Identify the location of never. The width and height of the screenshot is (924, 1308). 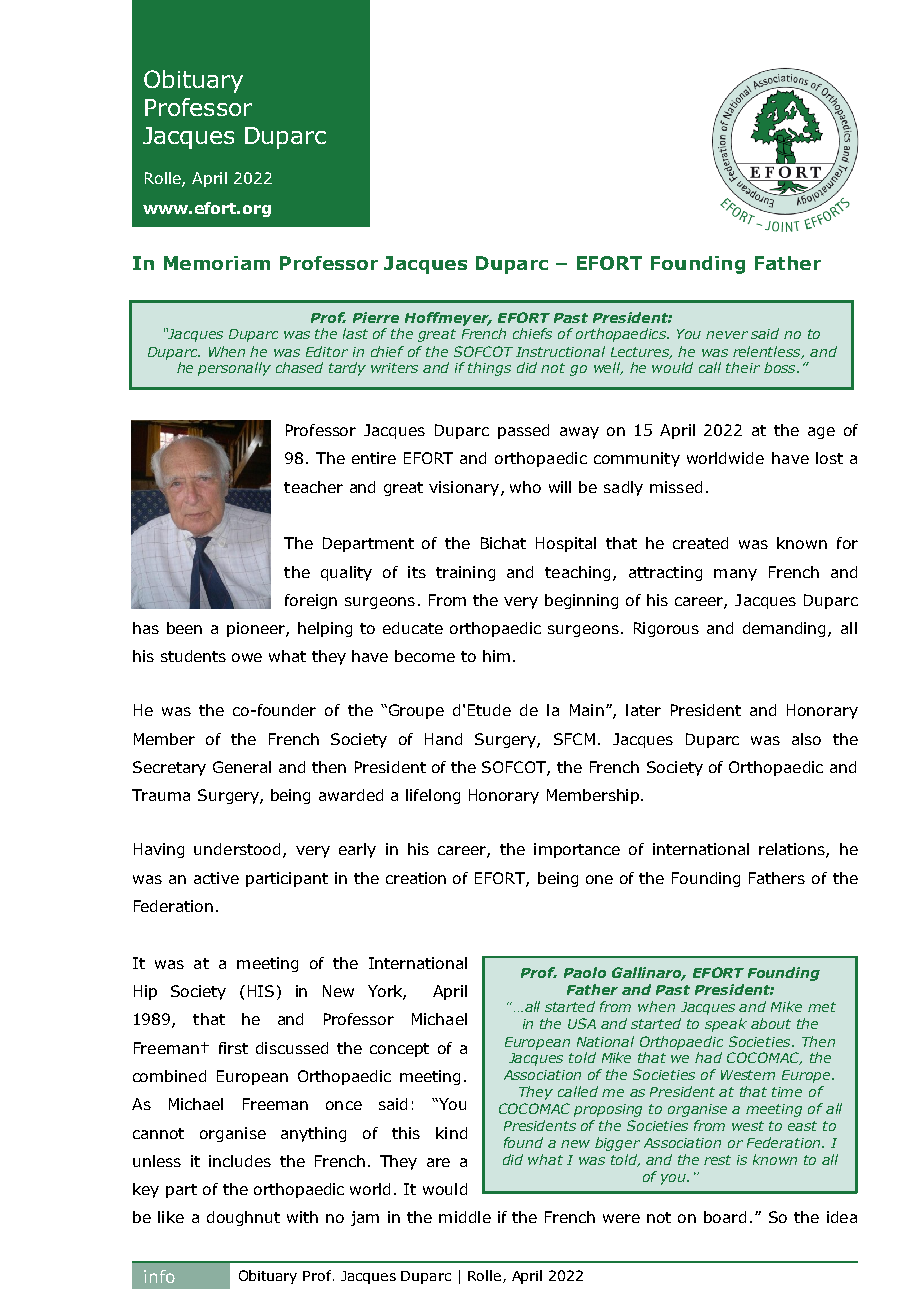
(727, 335).
